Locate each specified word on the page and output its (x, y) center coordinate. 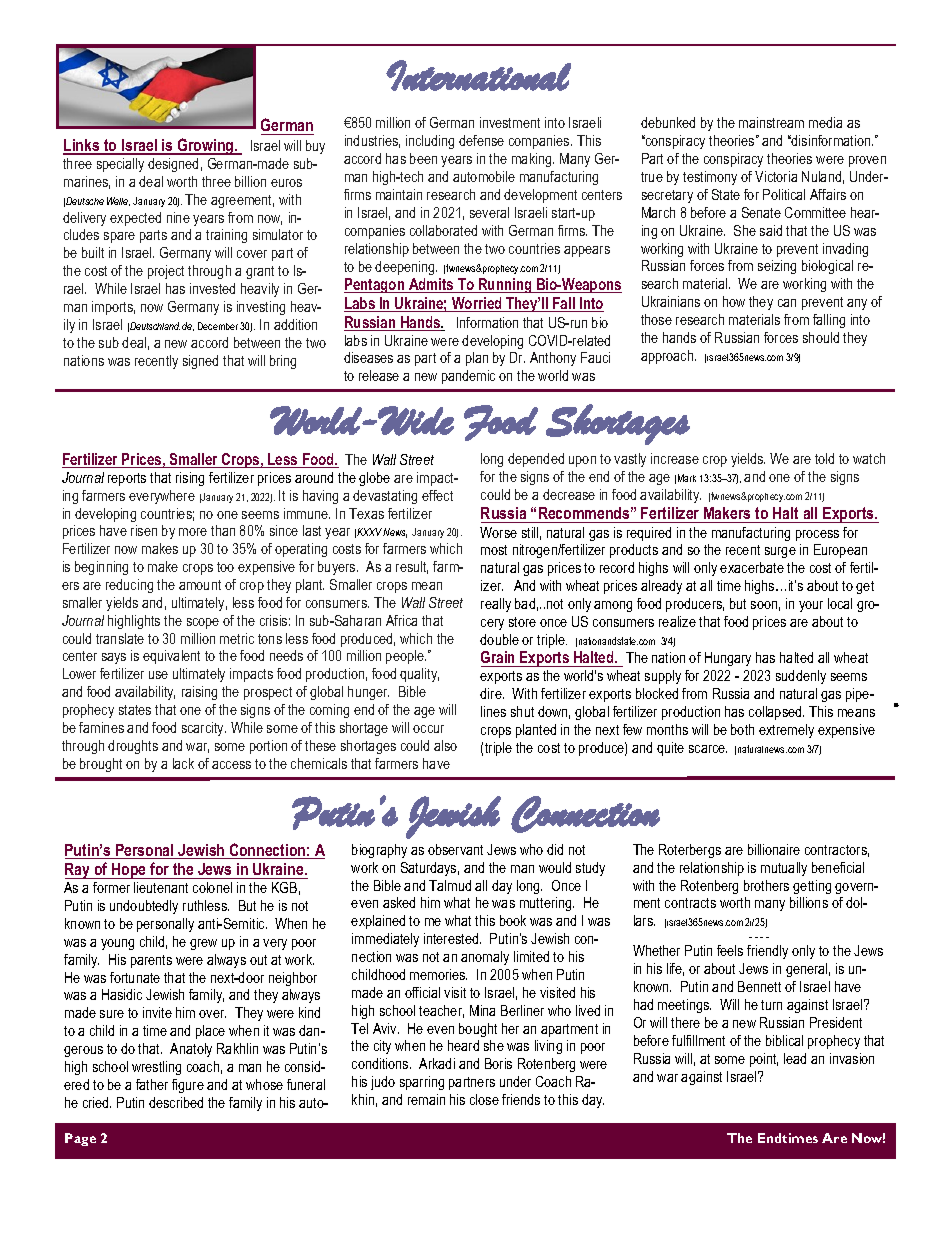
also (445, 745)
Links (82, 146)
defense (481, 140)
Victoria (776, 176)
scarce (708, 749)
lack (183, 763)
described (176, 1102)
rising (190, 479)
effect (437, 495)
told (824, 458)
